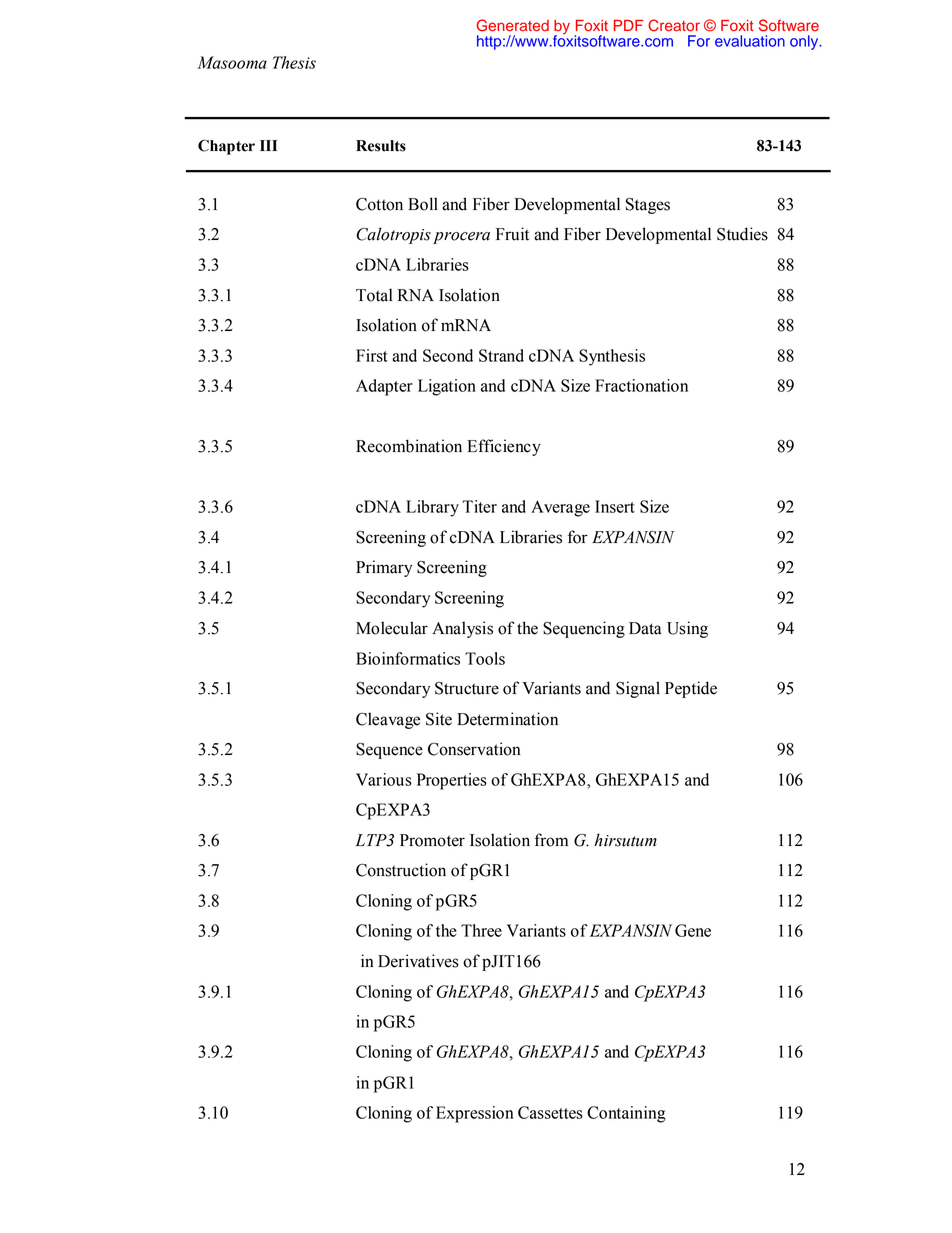 This screenshot has height=1233, width=952. What do you see at coordinates (691, 689) in the screenshot?
I see `Peptide` at bounding box center [691, 689].
